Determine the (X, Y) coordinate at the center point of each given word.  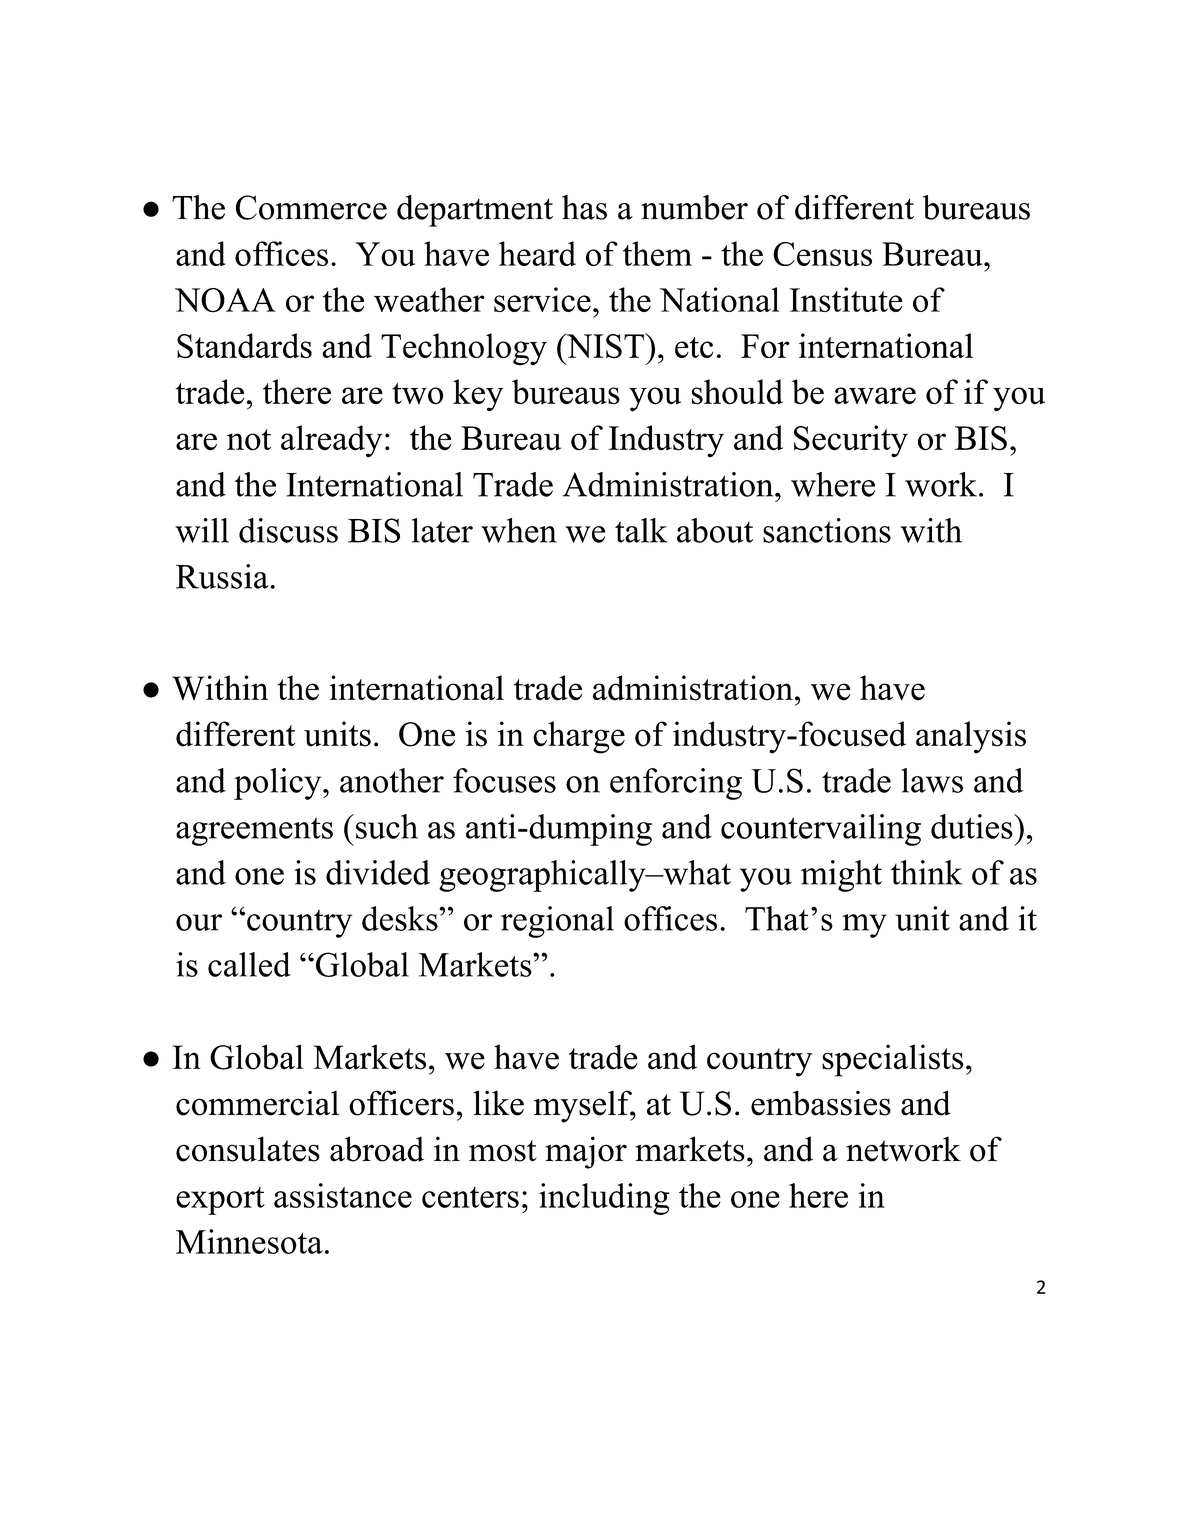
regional (557, 922)
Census (822, 254)
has (584, 207)
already (331, 441)
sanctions (827, 530)
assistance (343, 1195)
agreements (254, 832)
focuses (504, 780)
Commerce (311, 207)
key (478, 395)
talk (641, 530)
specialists (892, 1060)
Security (851, 441)
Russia (223, 576)
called (249, 964)
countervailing (821, 830)
